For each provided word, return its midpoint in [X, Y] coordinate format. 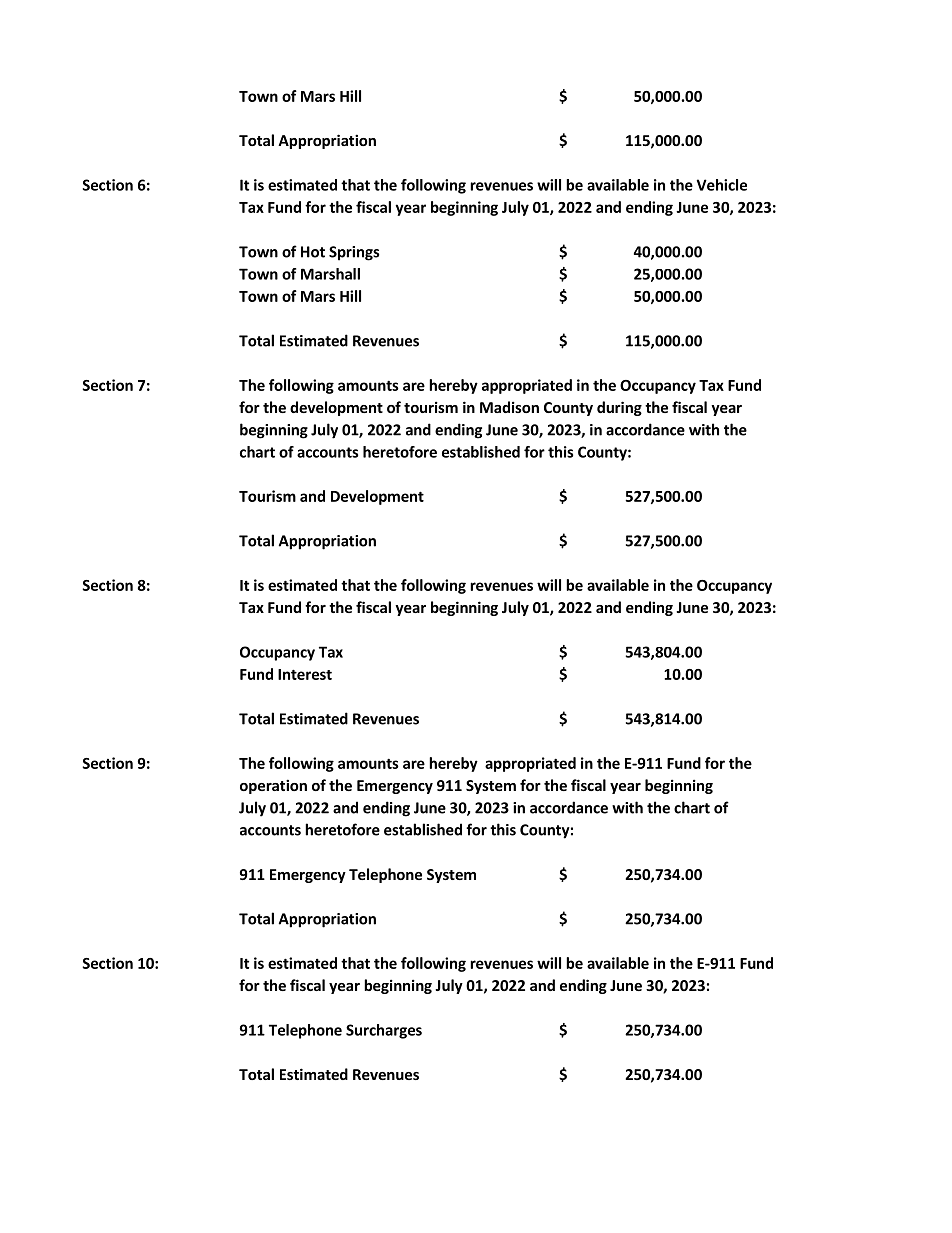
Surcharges [384, 1031]
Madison [509, 407]
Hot [313, 252]
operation [273, 786]
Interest [305, 674]
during [619, 408]
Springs [354, 253]
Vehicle [722, 185]
